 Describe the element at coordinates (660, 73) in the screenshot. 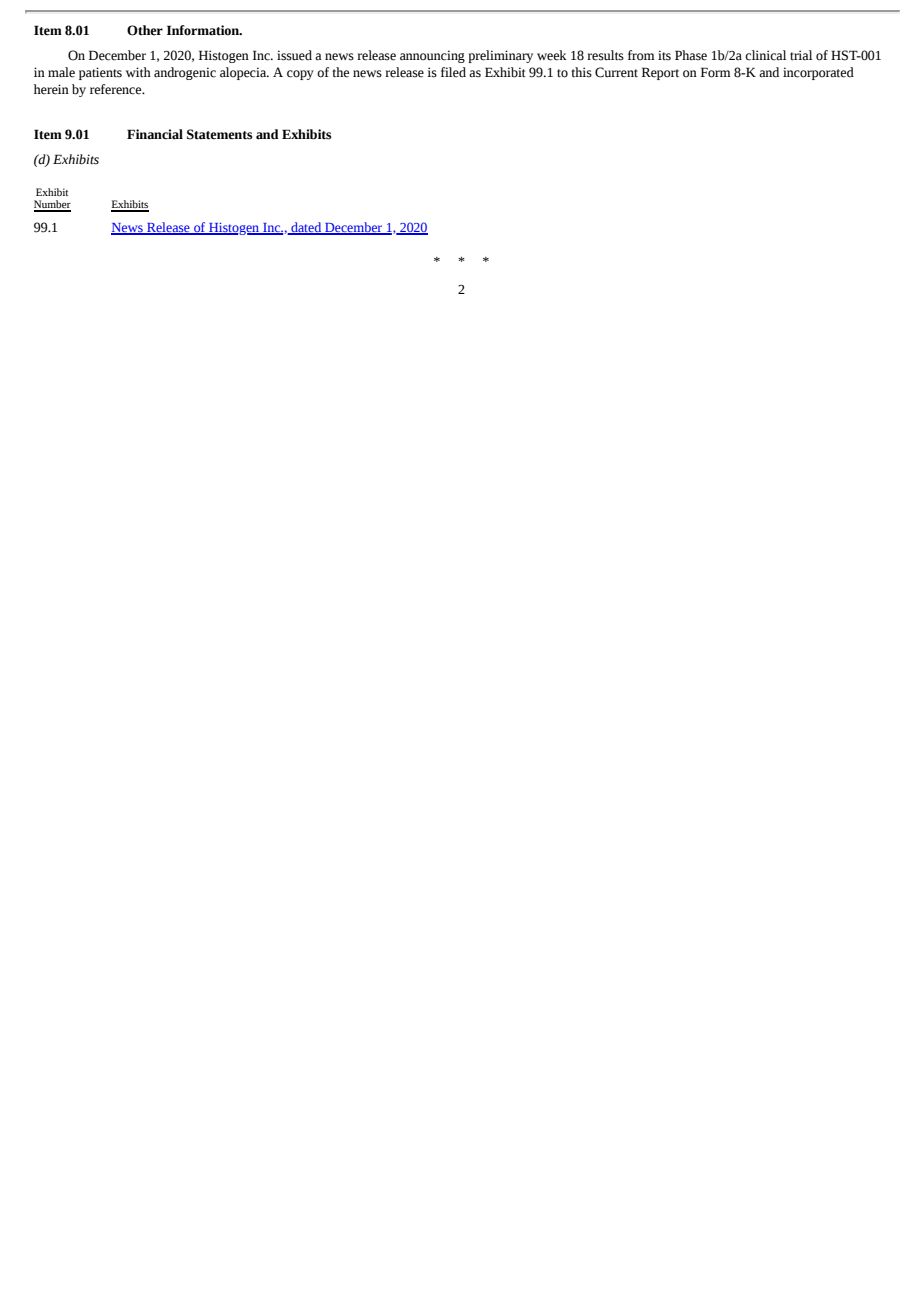

I see `Report` at that location.
